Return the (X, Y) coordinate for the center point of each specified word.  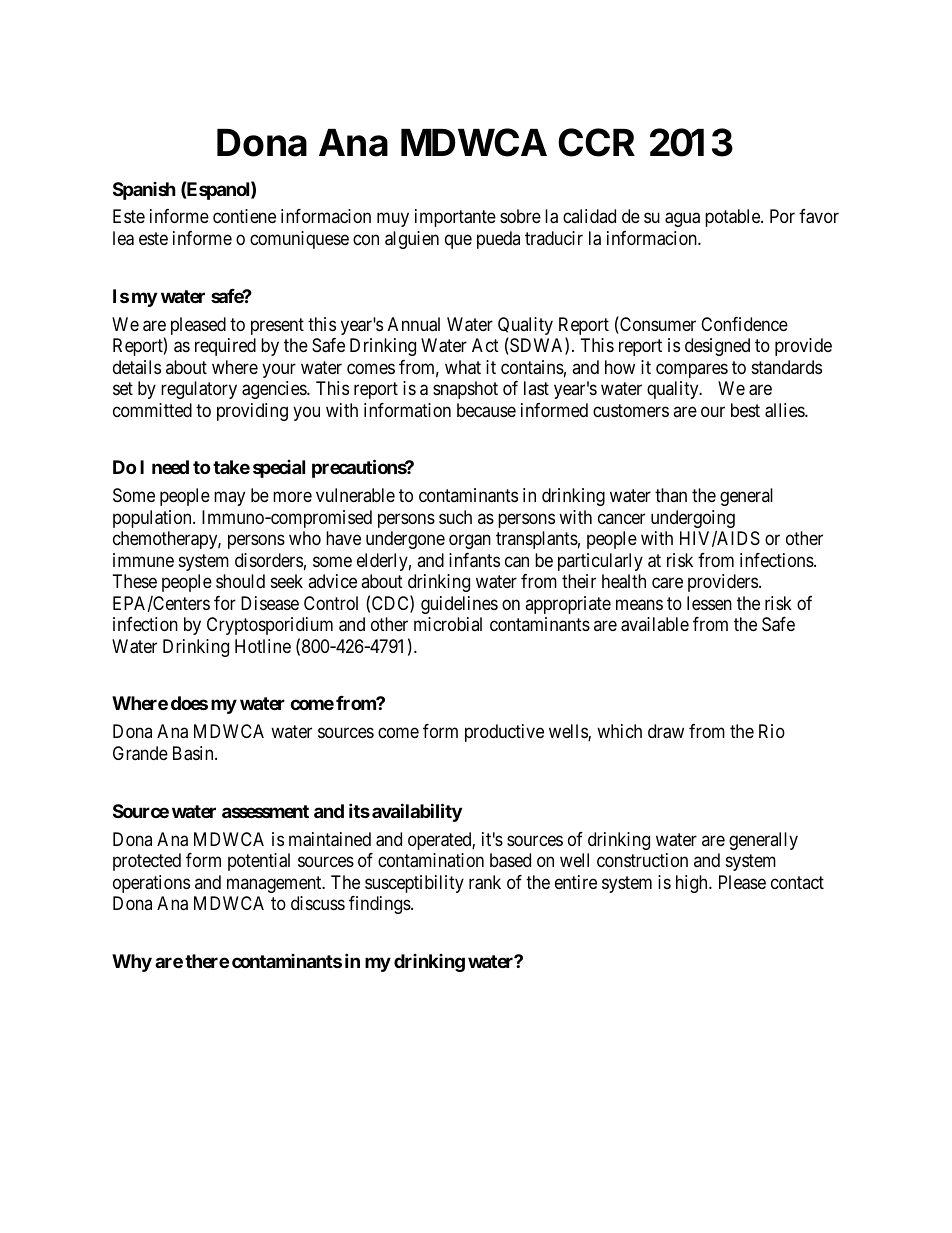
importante (455, 218)
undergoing (693, 520)
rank (485, 882)
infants (474, 560)
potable (733, 218)
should (240, 581)
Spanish (144, 191)
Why (132, 963)
